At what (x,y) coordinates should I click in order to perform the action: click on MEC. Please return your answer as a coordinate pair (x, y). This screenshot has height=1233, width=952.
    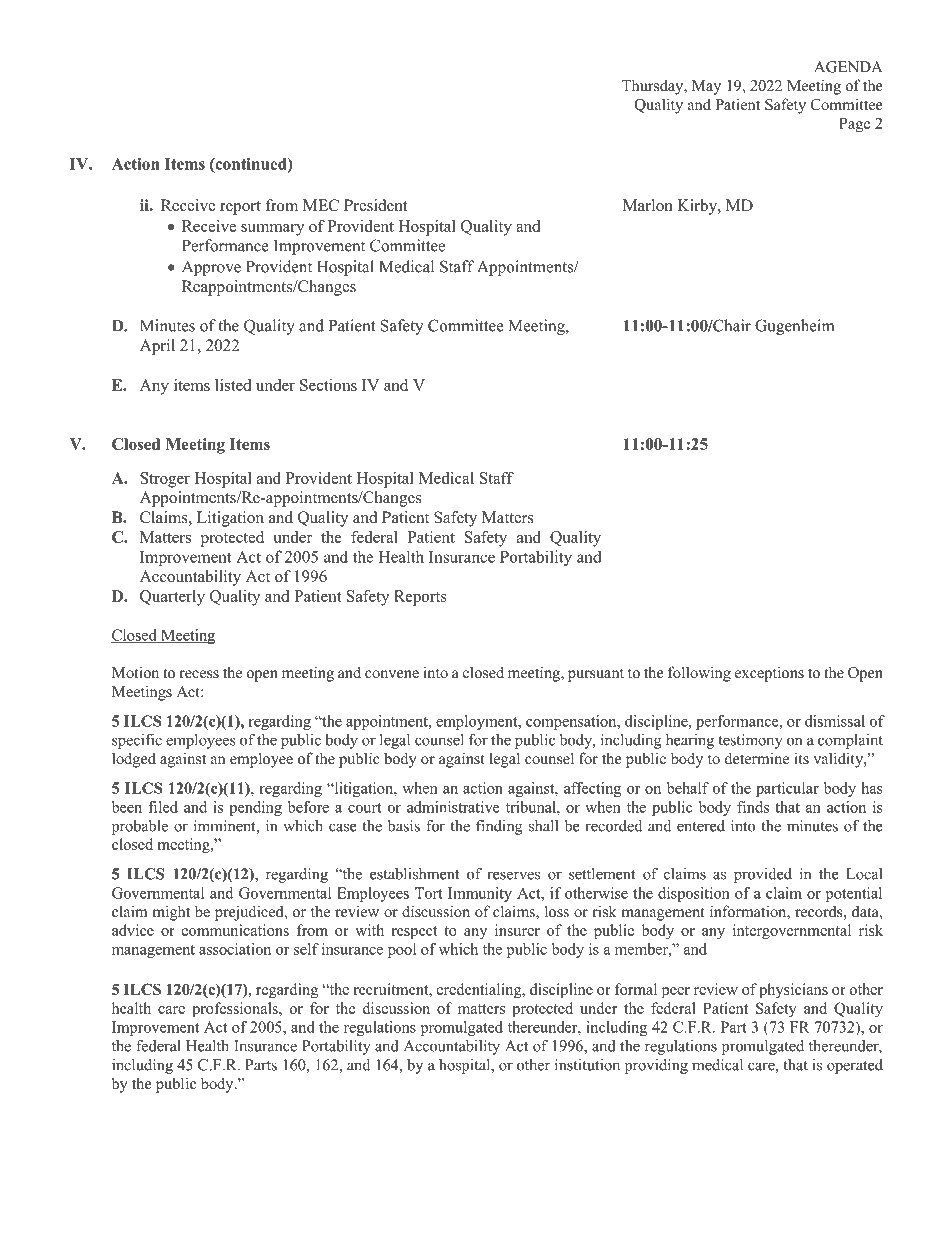
    Looking at the image, I should click on (321, 205).
